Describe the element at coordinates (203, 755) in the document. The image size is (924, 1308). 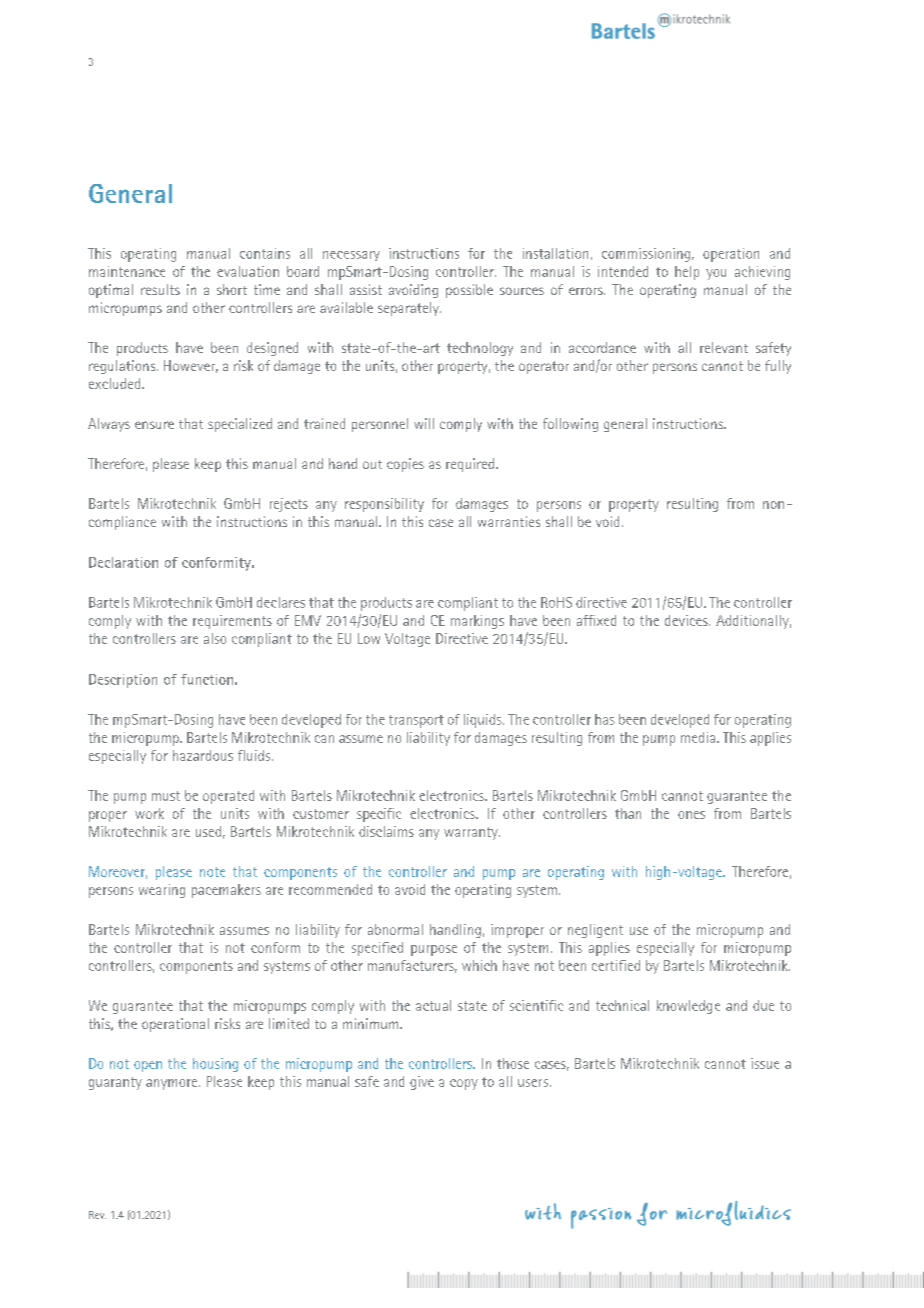
I see `hazardous` at that location.
